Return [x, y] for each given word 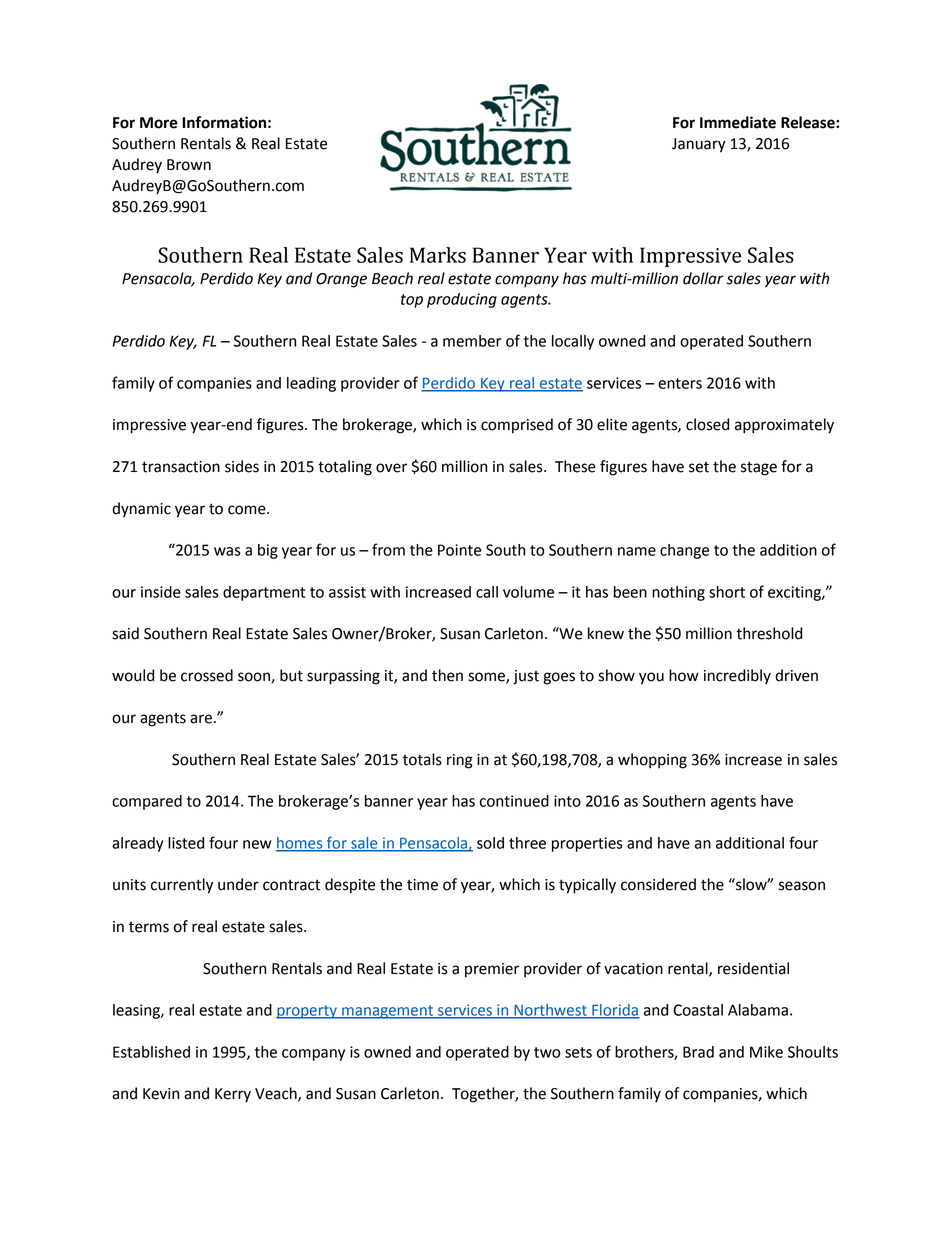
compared [147, 802]
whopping [652, 761]
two [547, 1052]
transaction [181, 467]
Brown [189, 165]
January [699, 145]
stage [759, 468]
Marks [438, 255]
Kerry [233, 1095]
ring [460, 761]
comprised [517, 426]
